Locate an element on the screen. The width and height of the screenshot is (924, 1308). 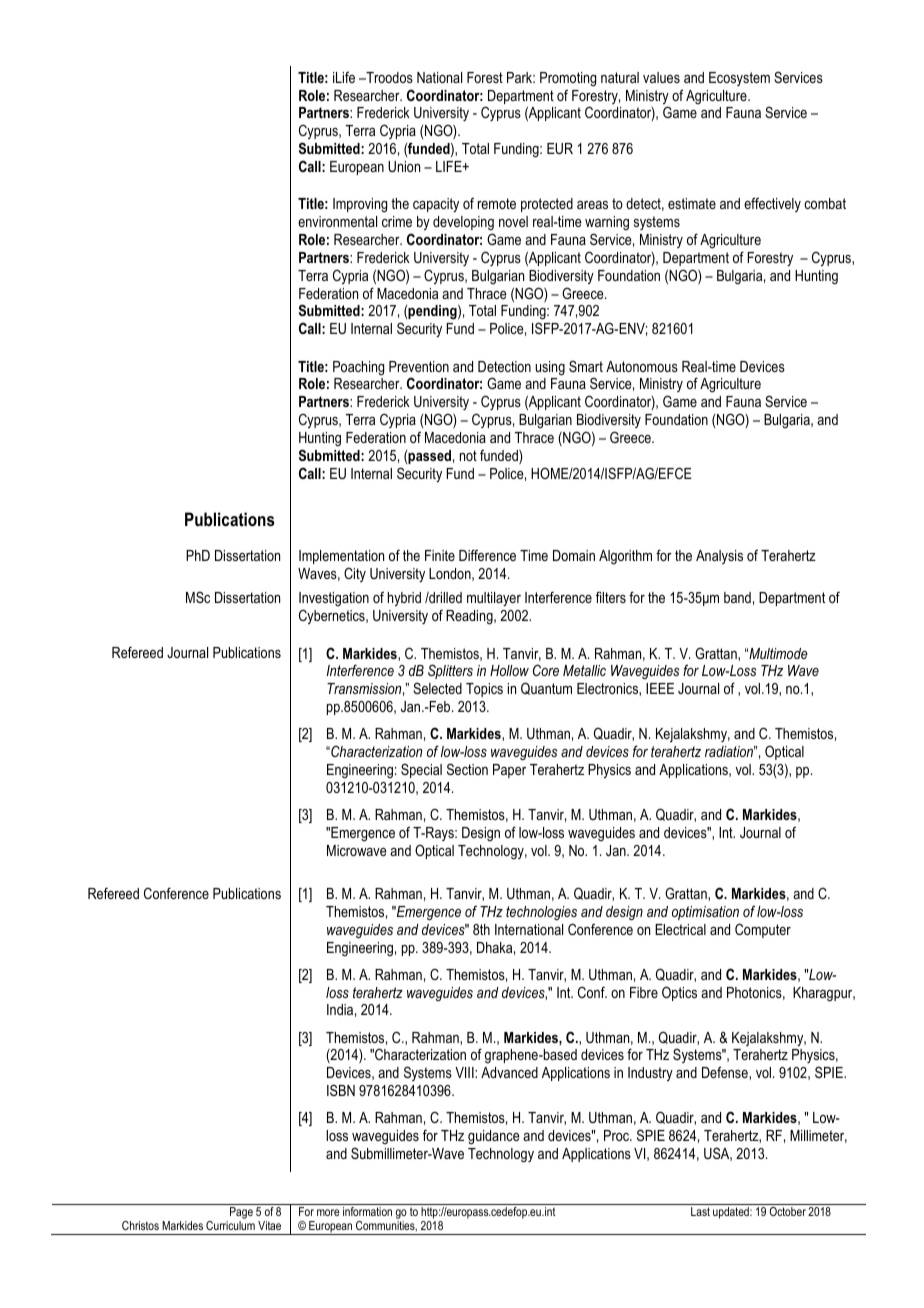
Implementation is located at coordinates (341, 559).
